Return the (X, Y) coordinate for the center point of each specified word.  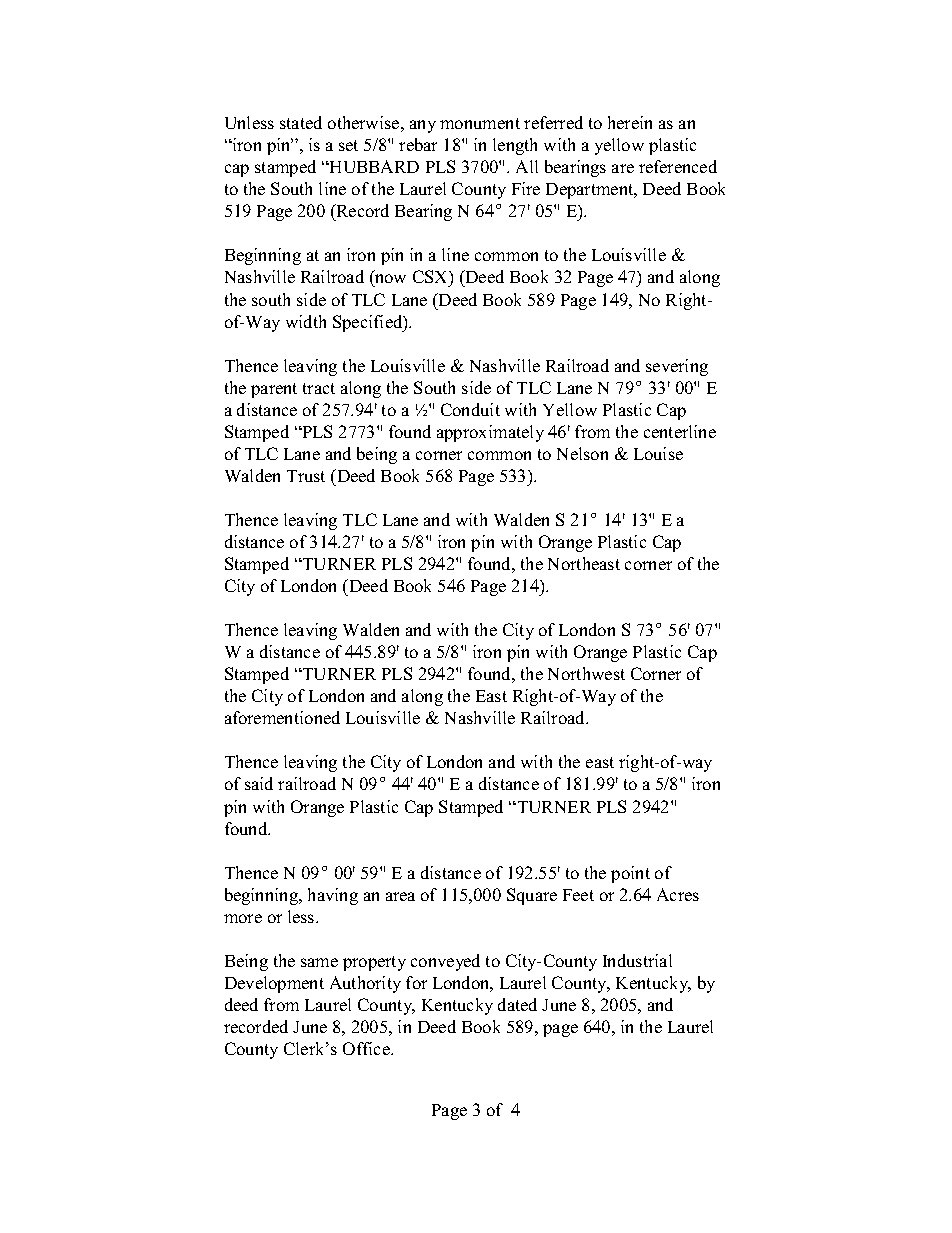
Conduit (470, 409)
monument (480, 123)
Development (274, 984)
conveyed (445, 962)
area (400, 896)
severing (677, 367)
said (259, 783)
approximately (490, 433)
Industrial (637, 960)
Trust (306, 476)
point (630, 874)
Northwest (586, 673)
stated (301, 122)
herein (630, 122)
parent (274, 390)
